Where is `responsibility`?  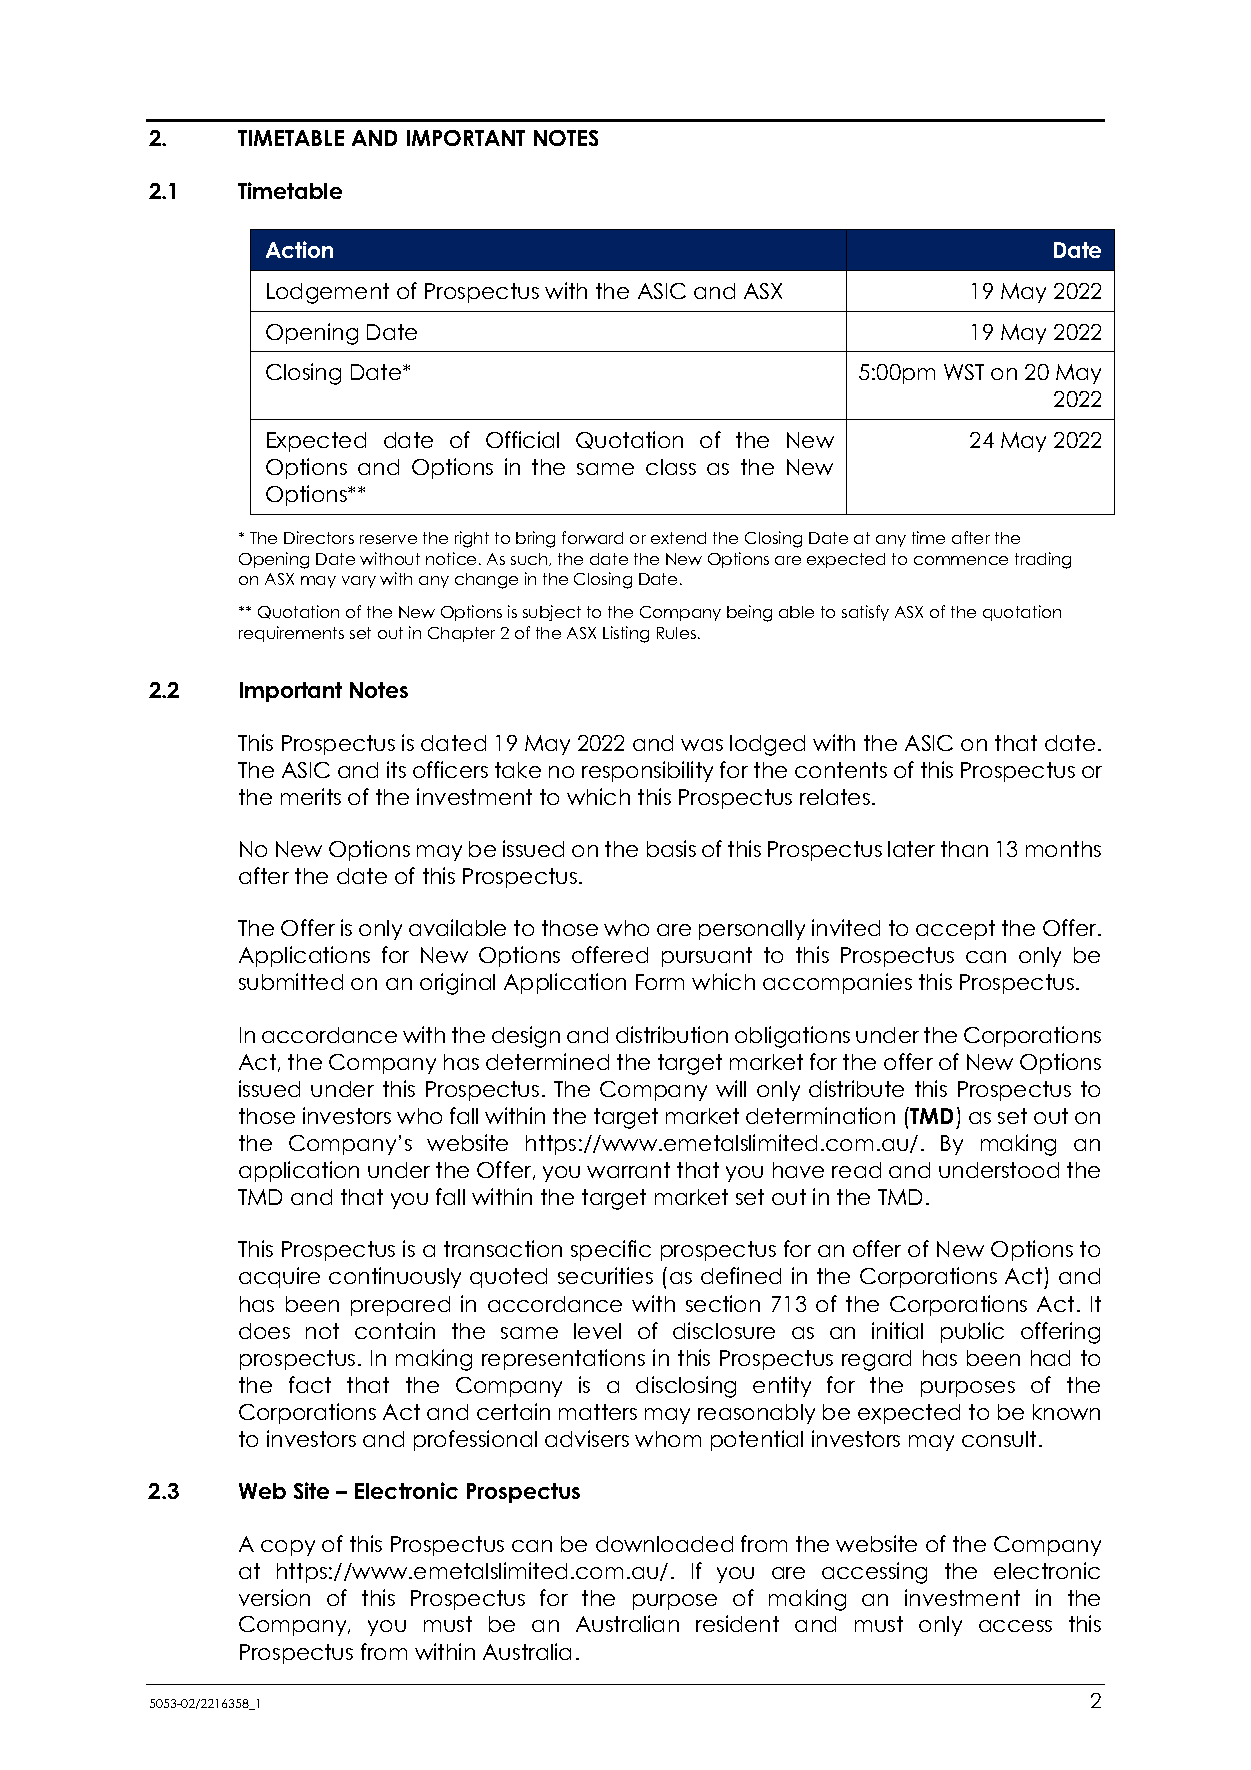 responsibility is located at coordinates (647, 771).
